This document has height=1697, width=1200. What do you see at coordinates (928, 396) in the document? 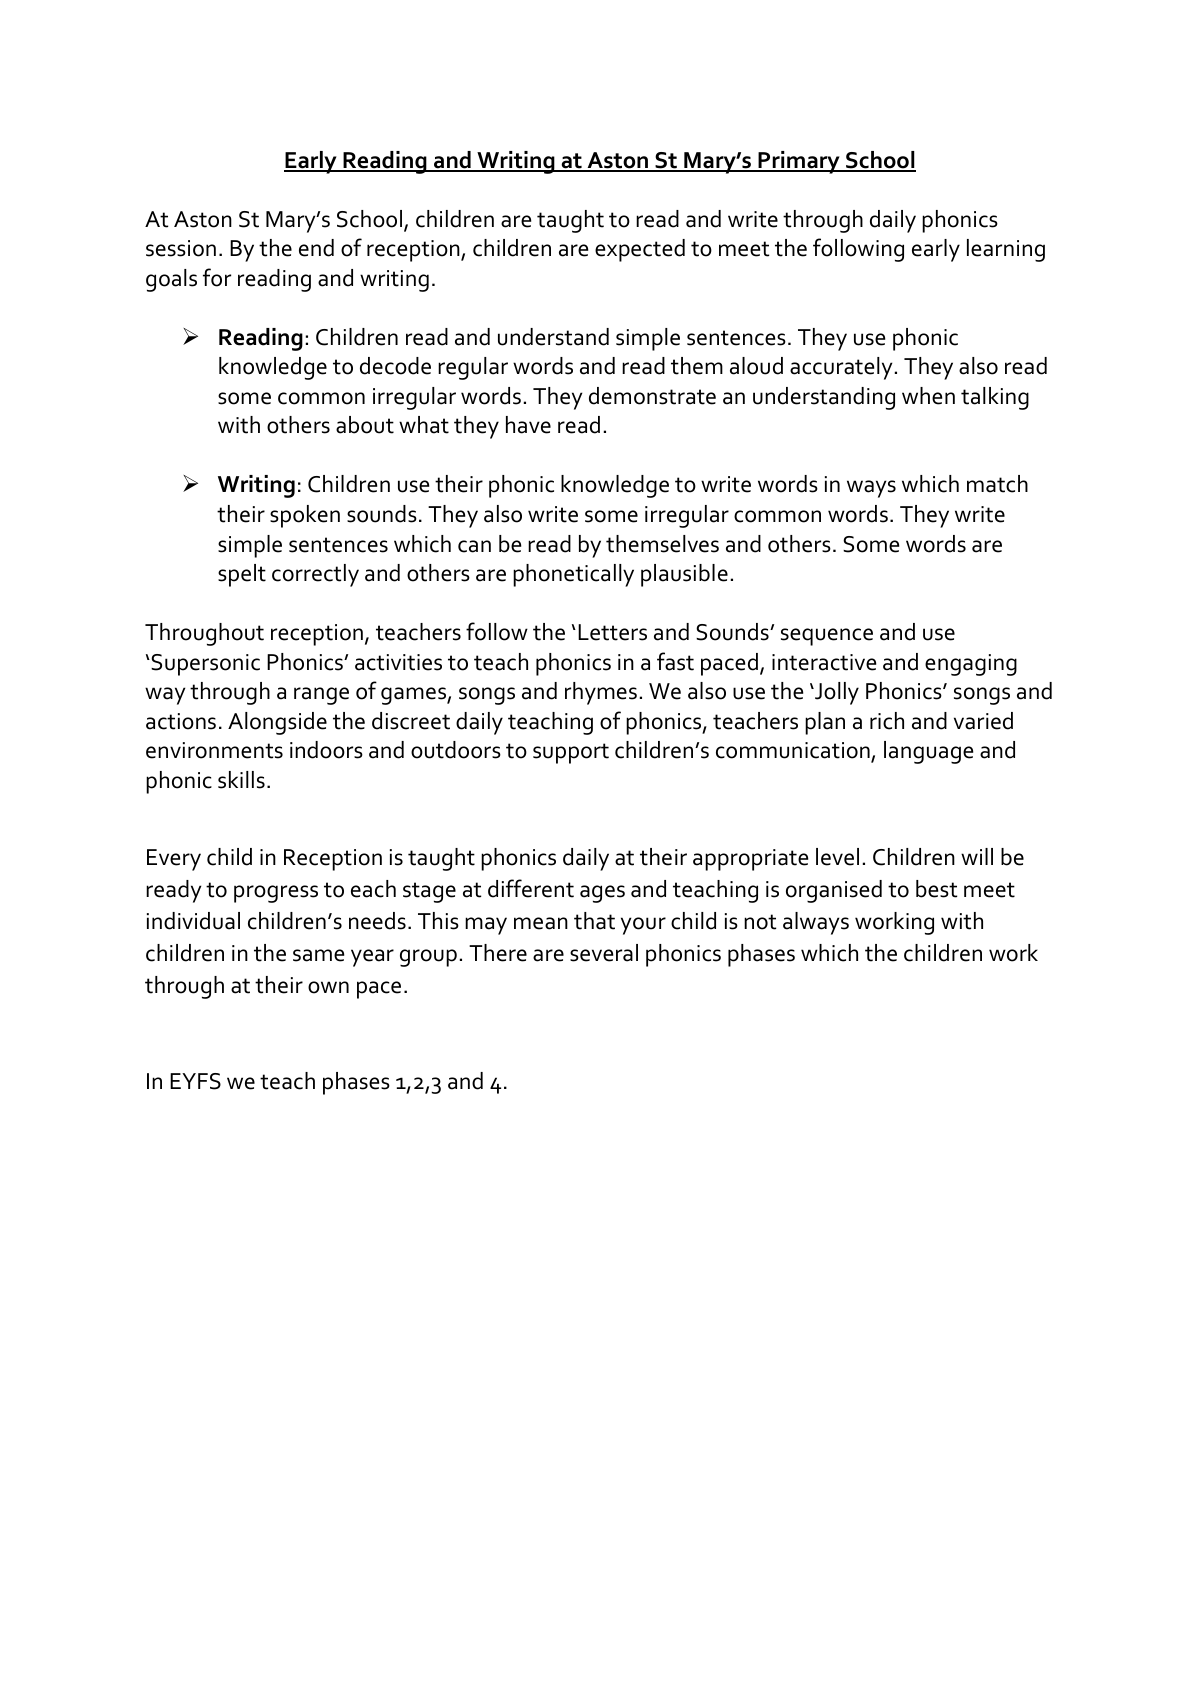
I see `when` at bounding box center [928, 396].
